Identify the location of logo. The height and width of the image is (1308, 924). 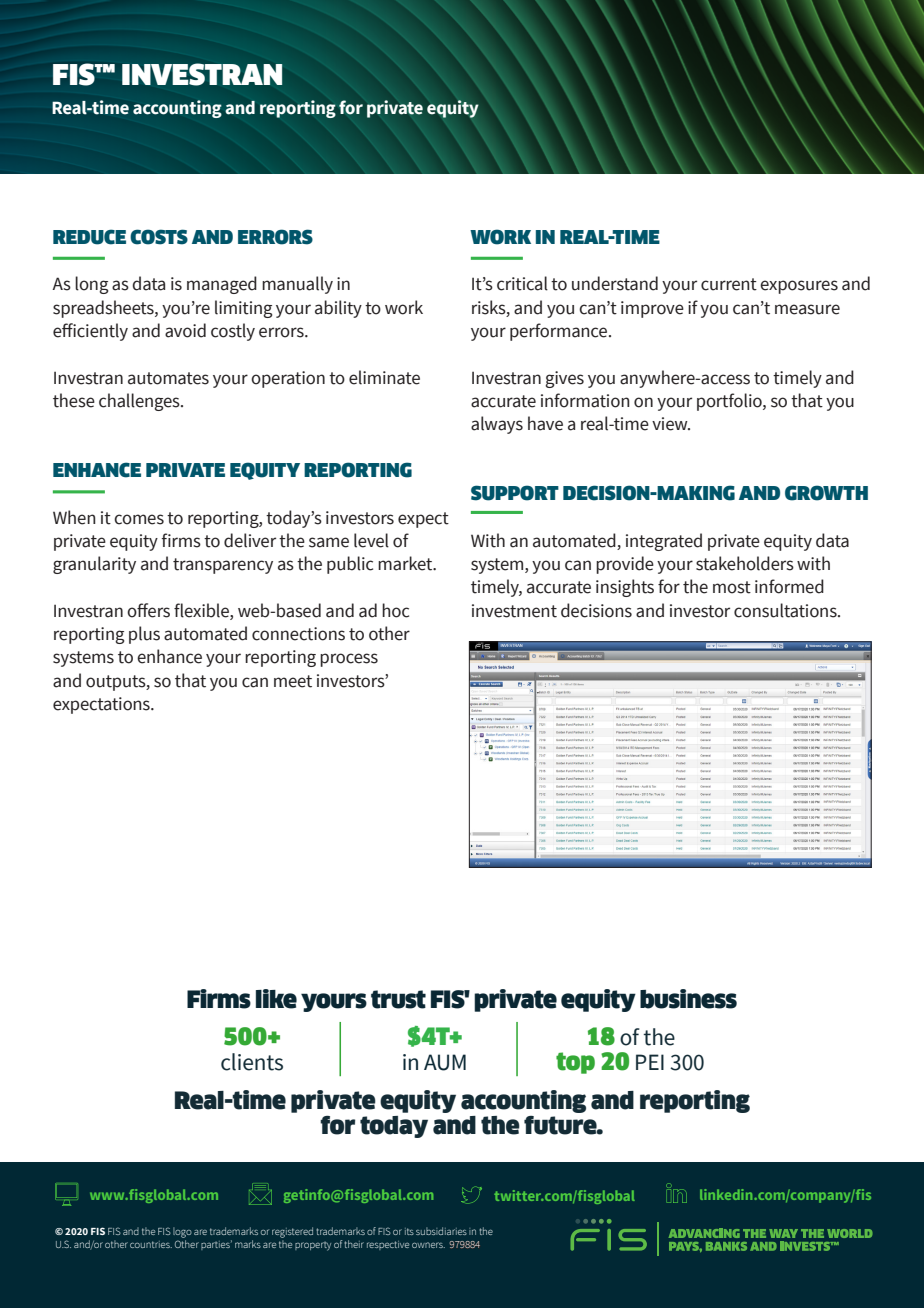
(182, 1232).
